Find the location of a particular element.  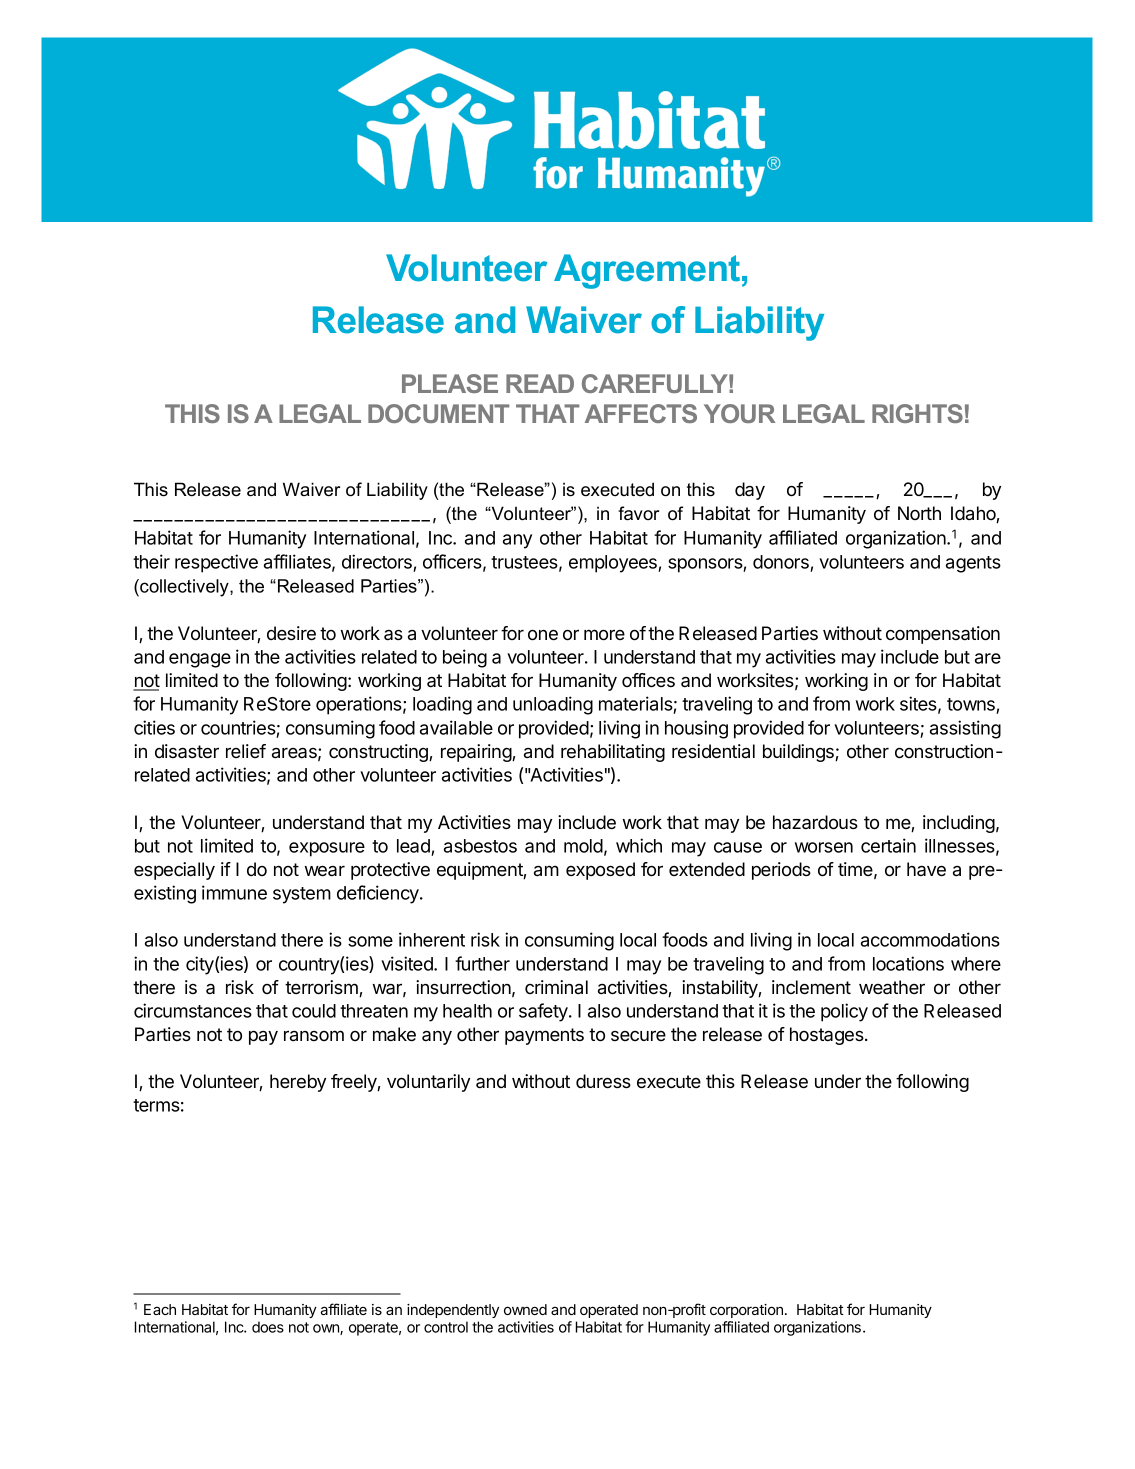

READ is located at coordinates (540, 383).
